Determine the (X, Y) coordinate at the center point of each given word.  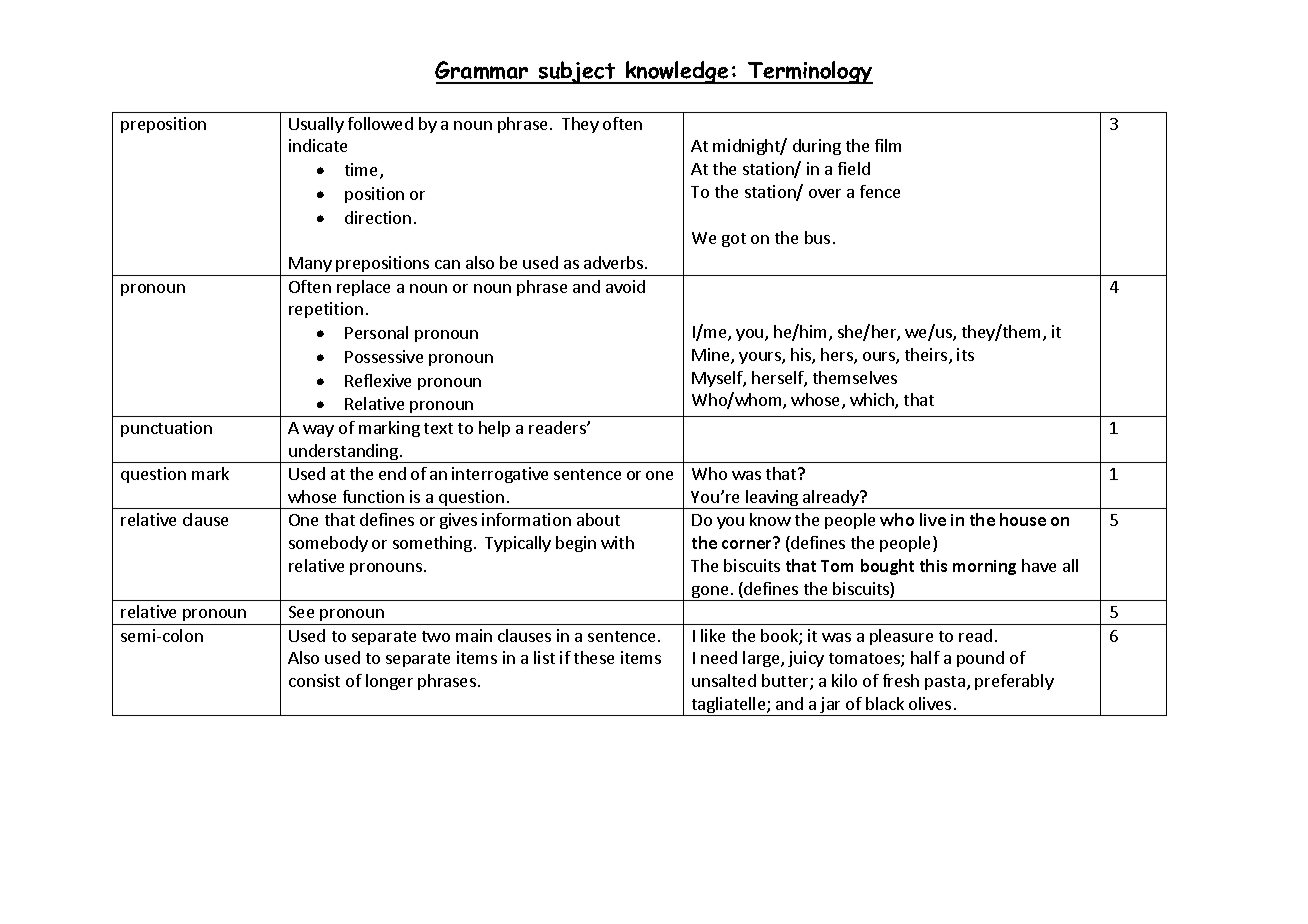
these (594, 657)
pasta (945, 683)
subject (577, 72)
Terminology (809, 72)
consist (314, 680)
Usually (316, 125)
